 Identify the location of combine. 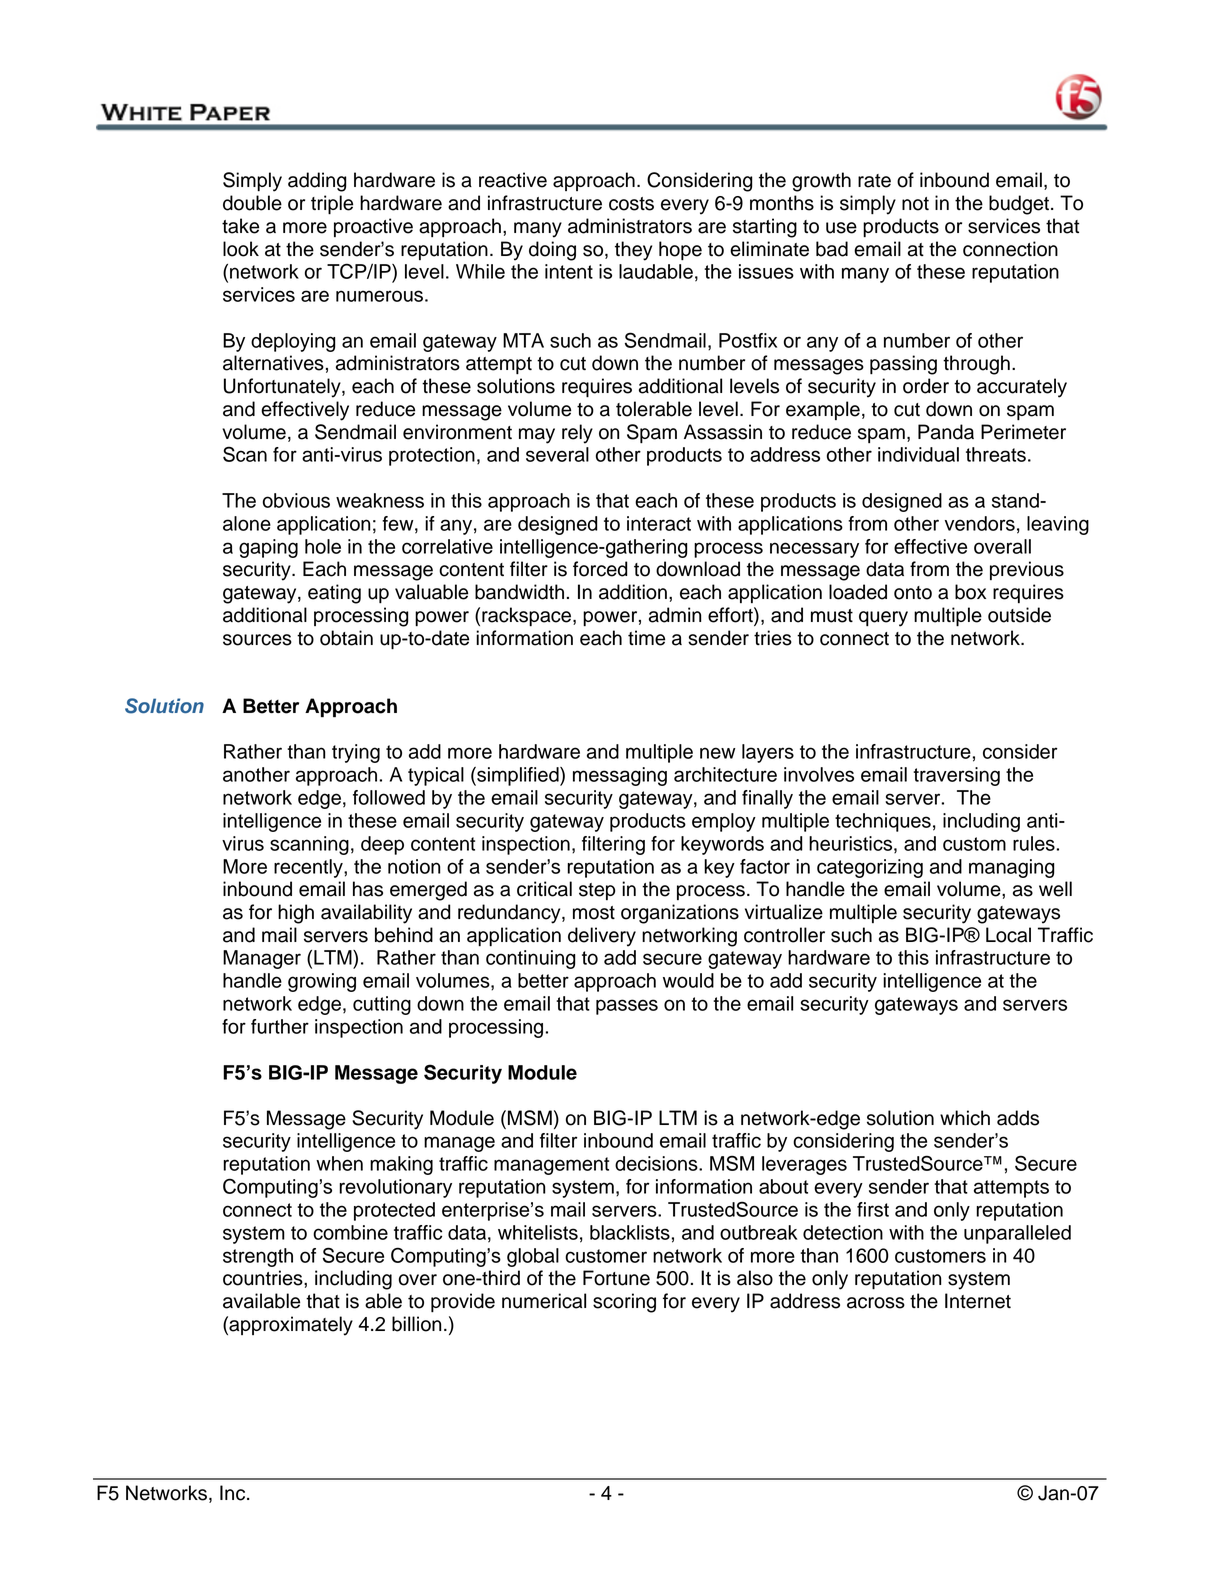
(350, 1232).
